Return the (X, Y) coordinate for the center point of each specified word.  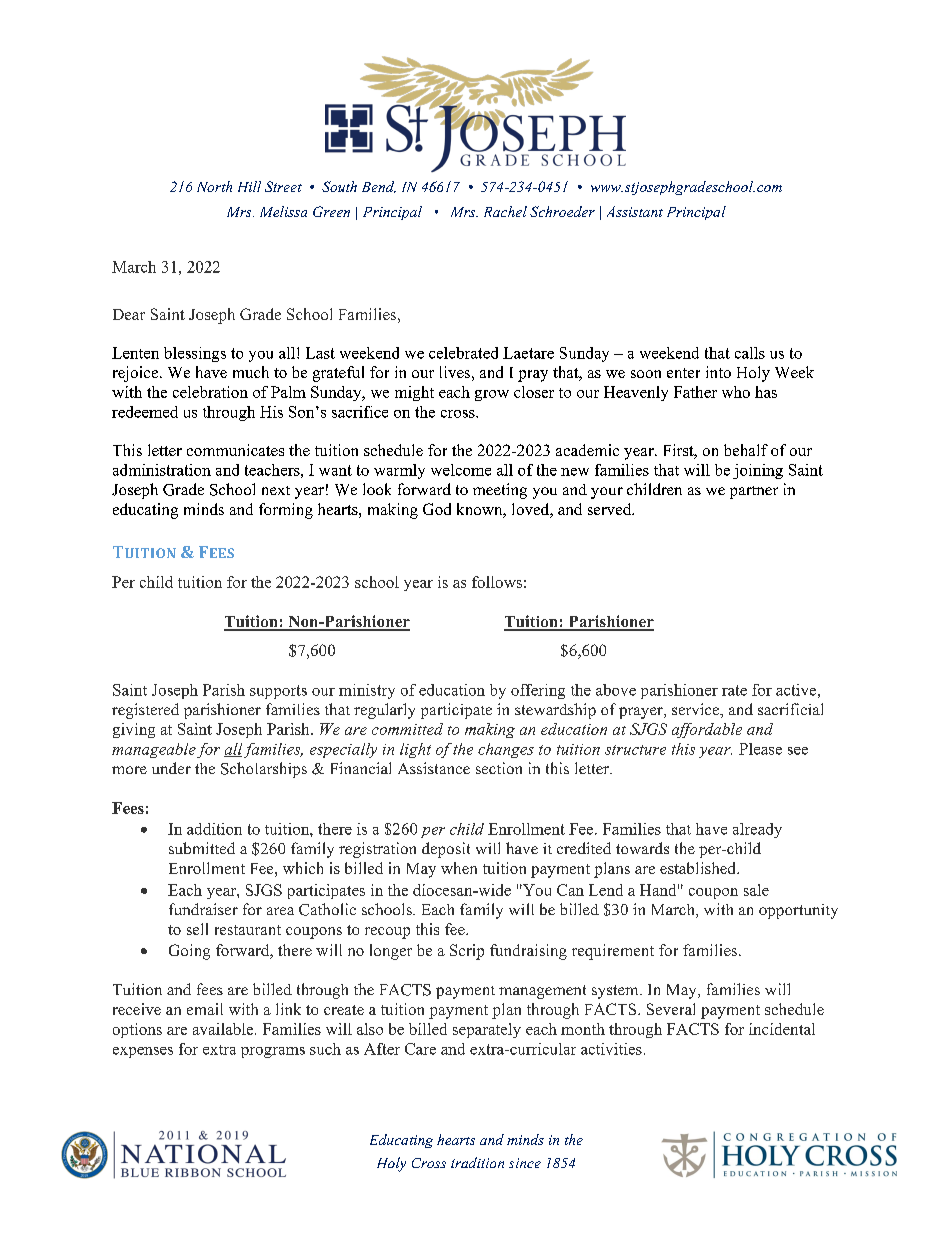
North (214, 186)
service (697, 710)
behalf (746, 450)
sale (756, 890)
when (459, 868)
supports (278, 692)
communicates (235, 450)
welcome (461, 470)
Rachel (505, 211)
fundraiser (203, 909)
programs (273, 1052)
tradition (477, 1162)
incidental (782, 1029)
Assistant (635, 211)
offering (538, 691)
